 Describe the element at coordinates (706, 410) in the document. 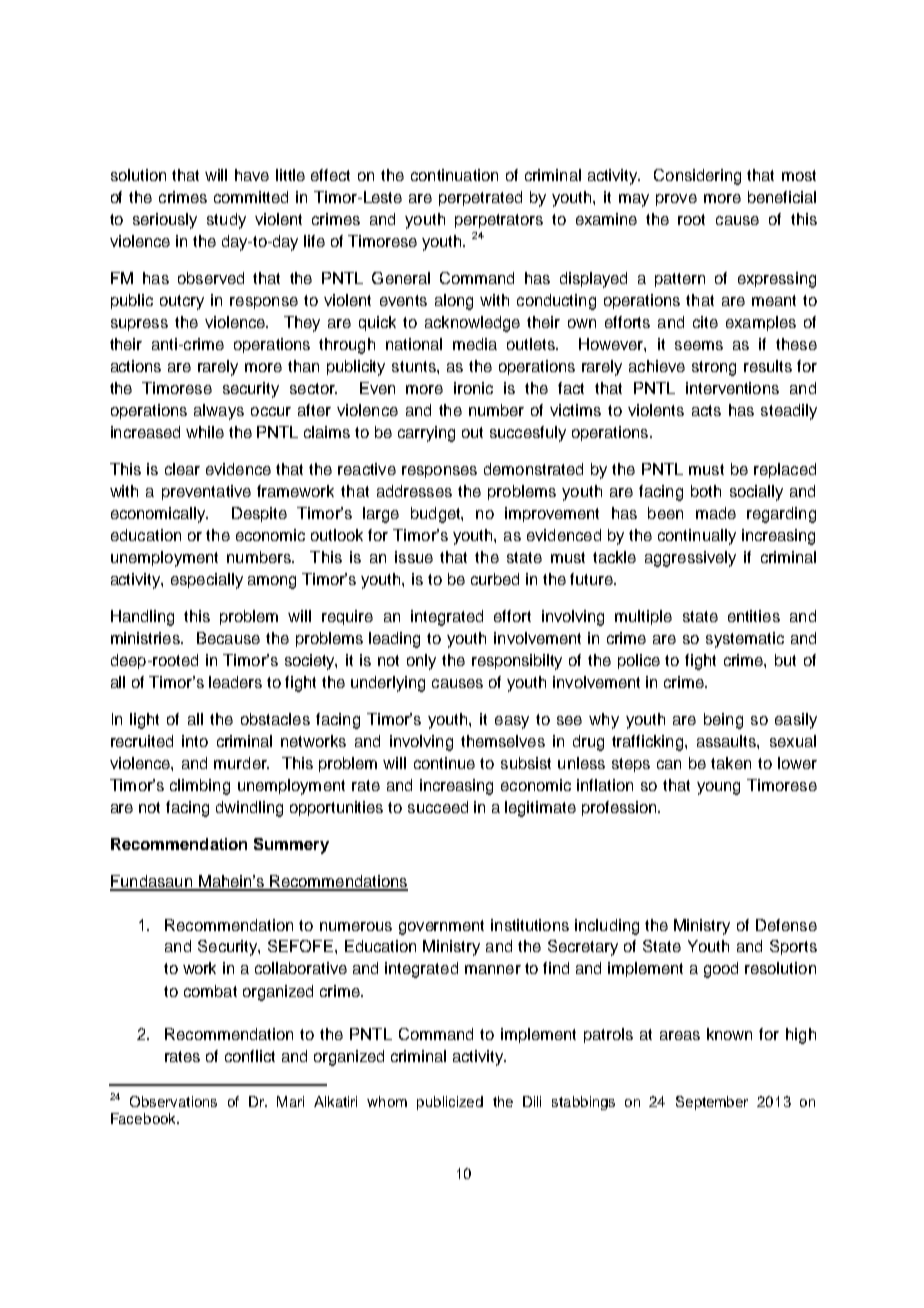

I see `acts` at that location.
